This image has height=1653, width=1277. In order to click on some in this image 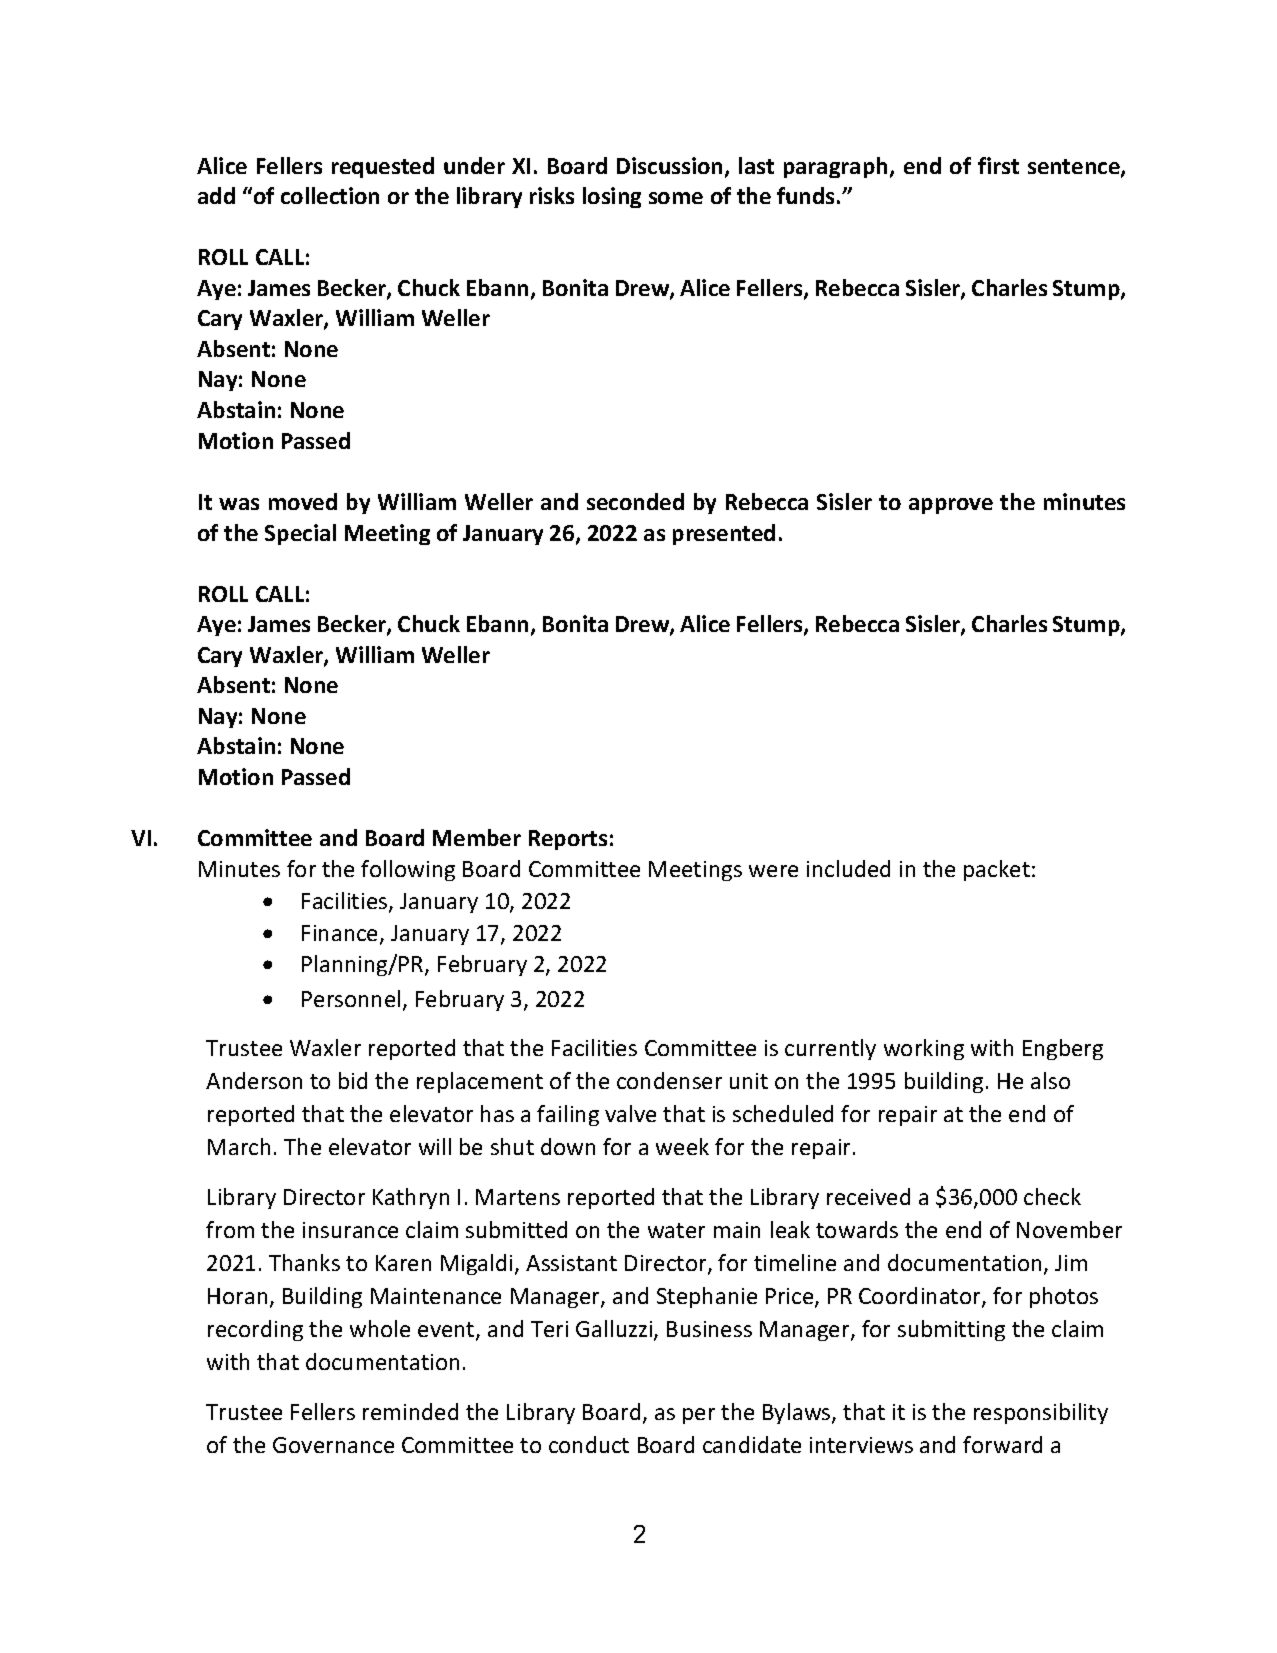, I will do `click(676, 198)`.
